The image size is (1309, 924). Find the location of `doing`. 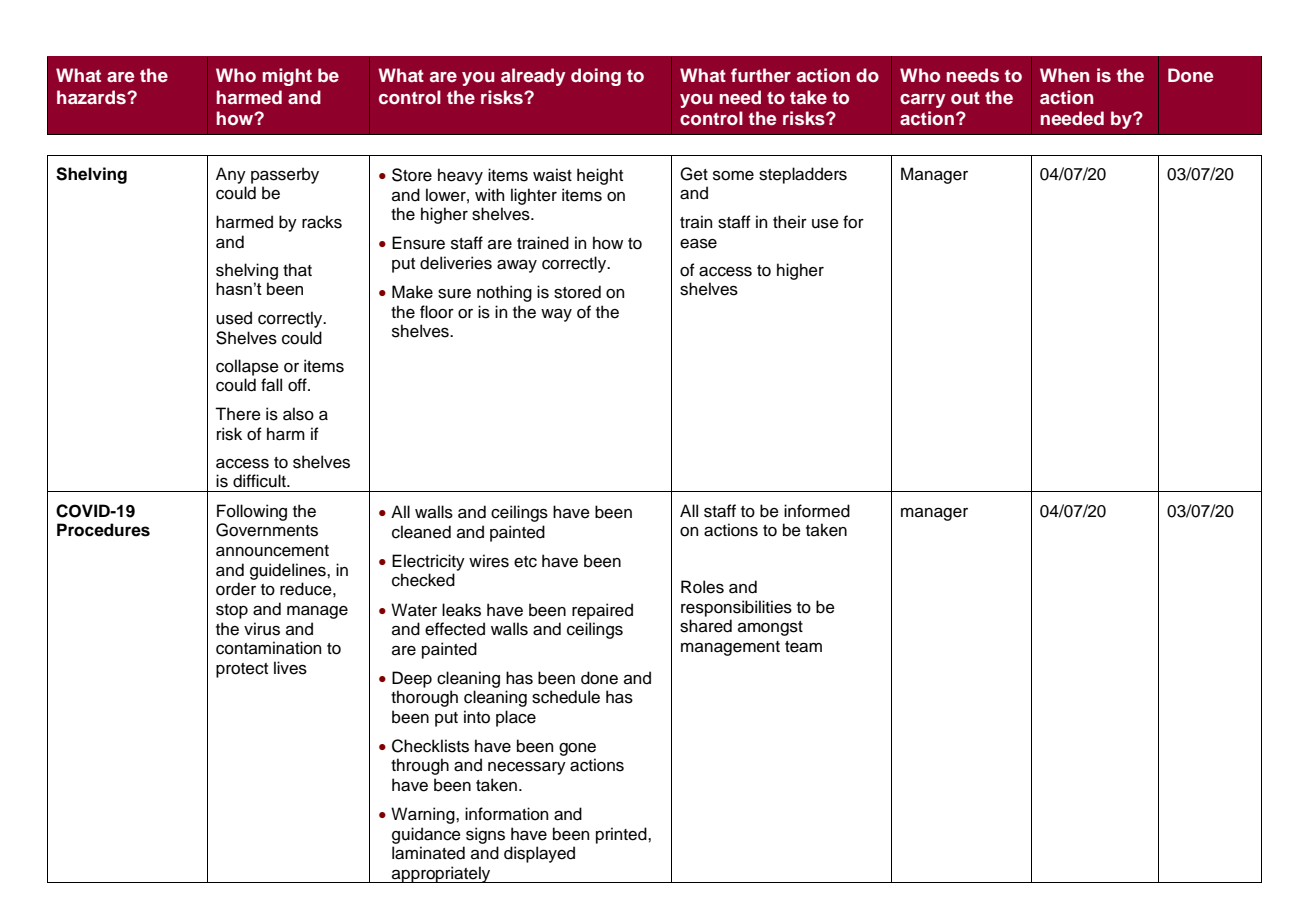

doing is located at coordinates (596, 77).
